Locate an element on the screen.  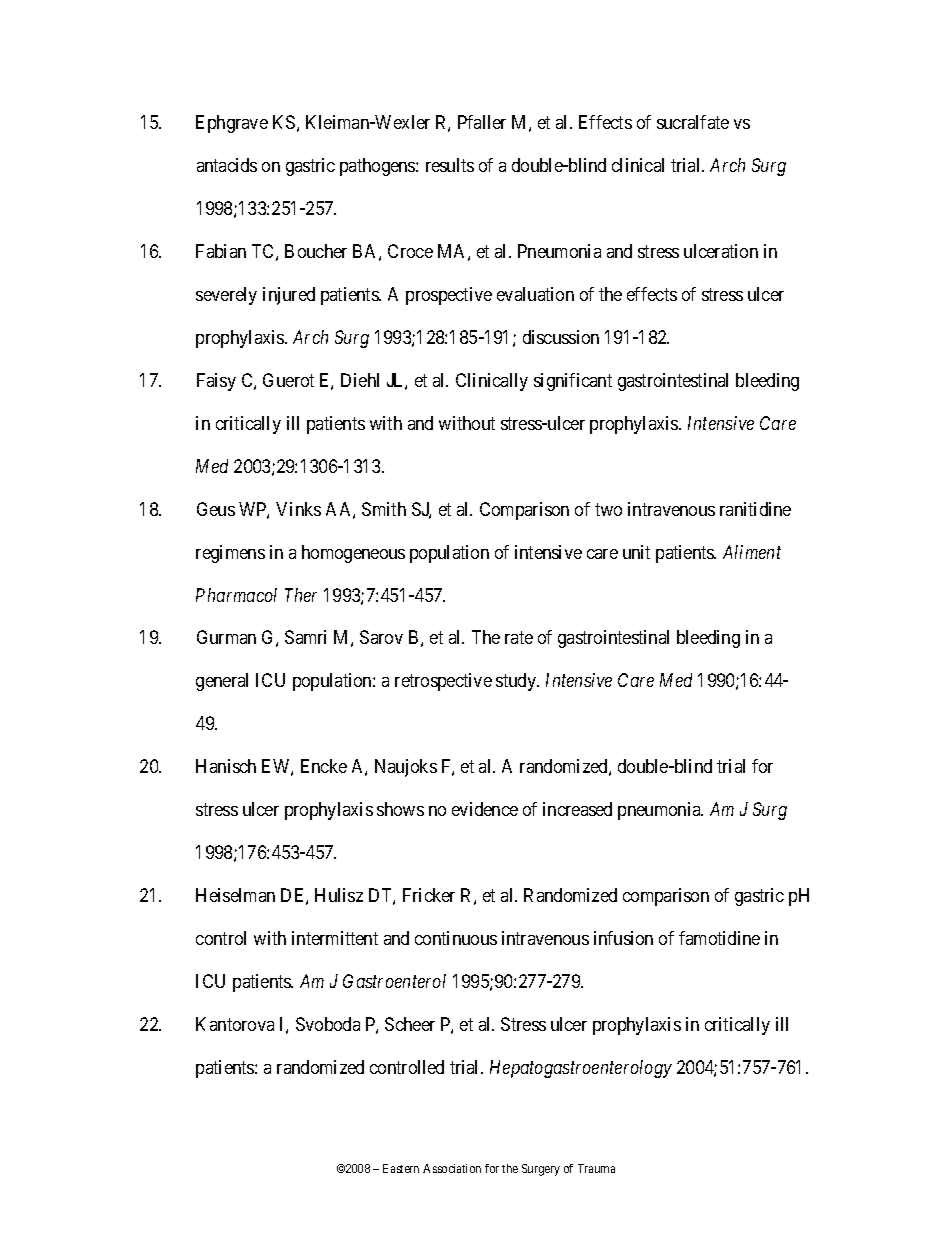
antacids is located at coordinates (227, 165).
